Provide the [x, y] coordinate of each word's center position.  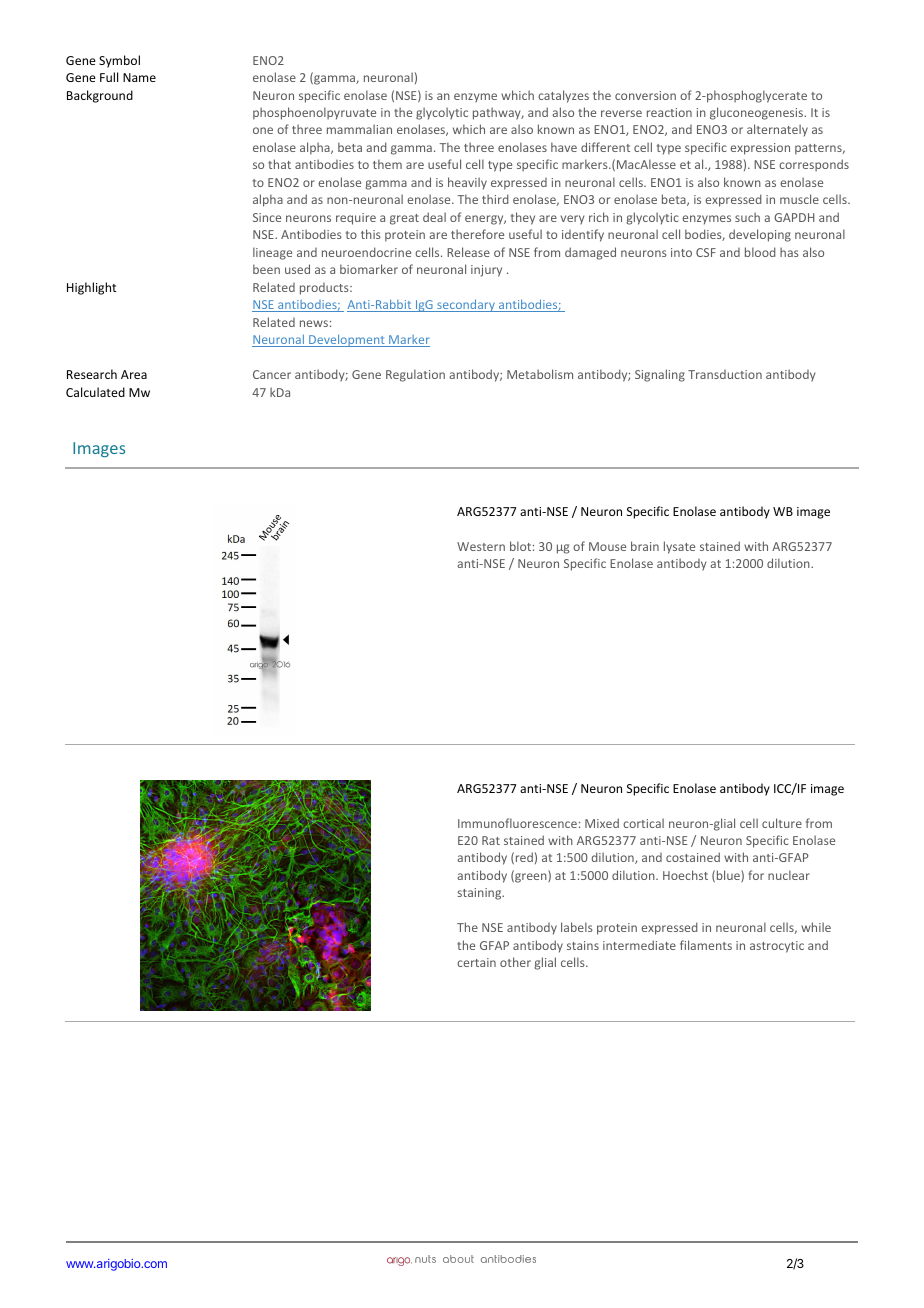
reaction [669, 112]
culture [782, 823]
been [266, 269]
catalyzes [563, 96]
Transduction [725, 374]
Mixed [602, 823]
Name [139, 77]
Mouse [607, 546]
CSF [706, 252]
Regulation [415, 375]
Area [134, 374]
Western [481, 546]
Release [468, 252]
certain [476, 962]
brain [645, 546]
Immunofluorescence [517, 823]
